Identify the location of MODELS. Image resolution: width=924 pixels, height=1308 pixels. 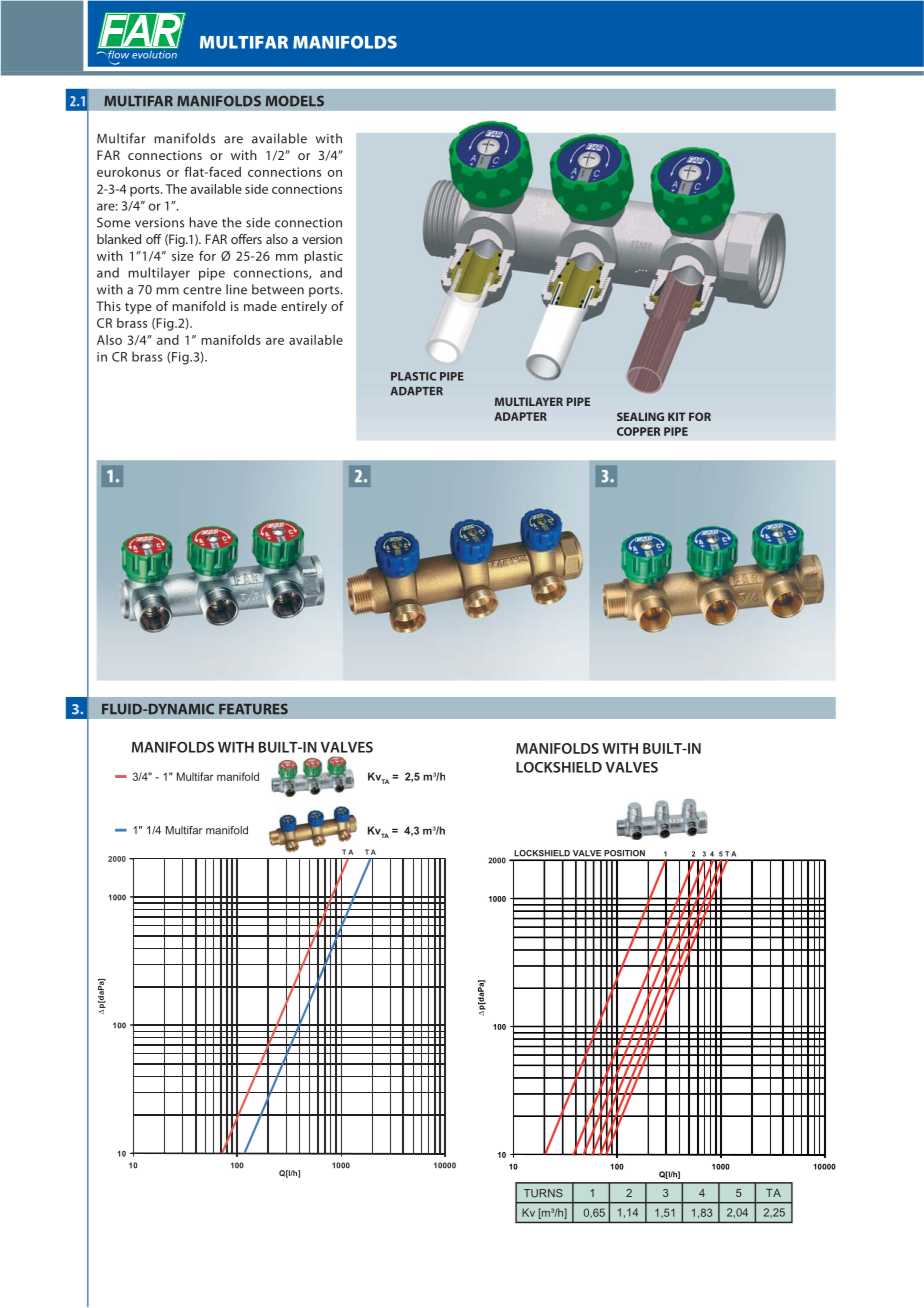
(295, 101).
